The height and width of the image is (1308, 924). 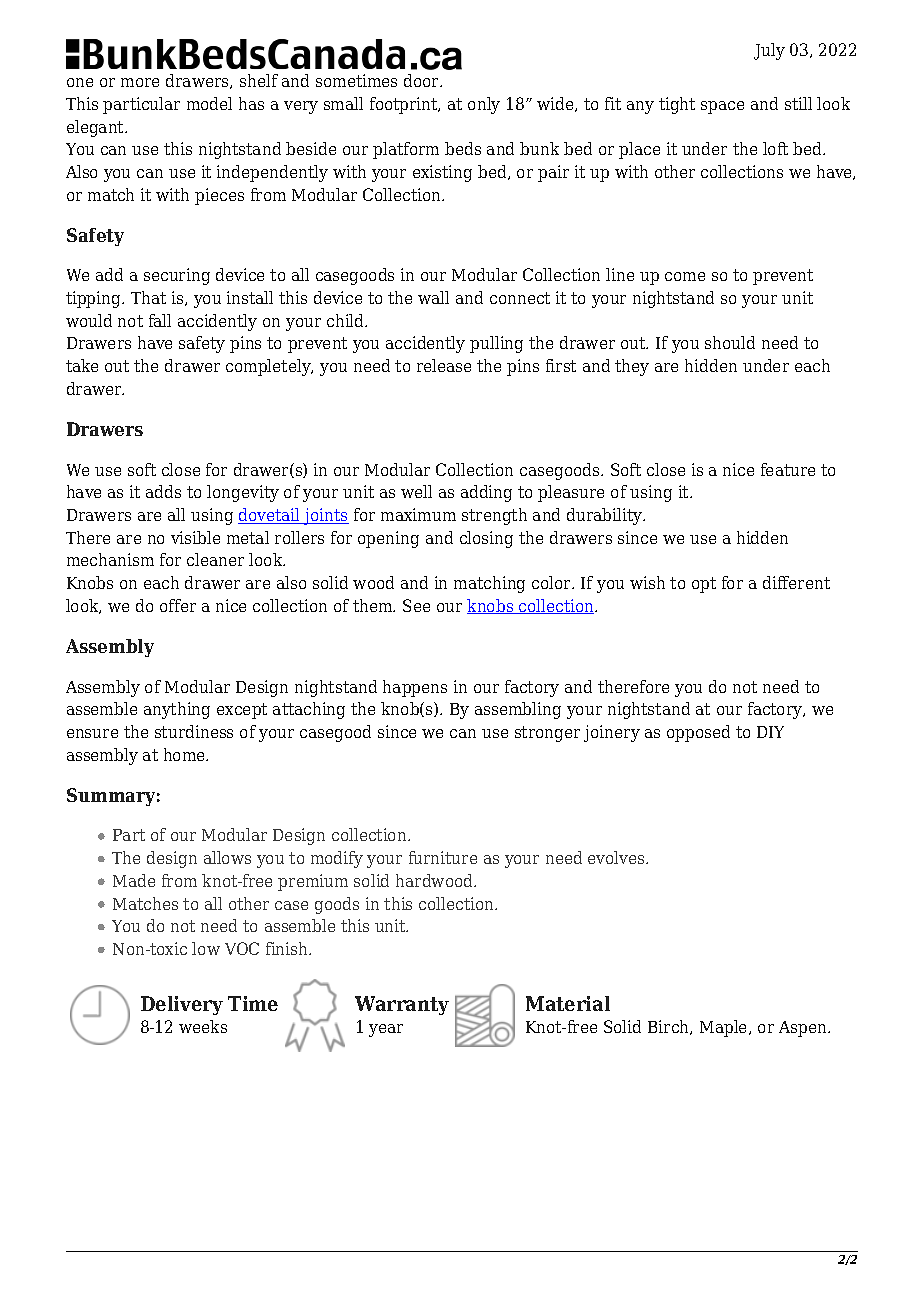 What do you see at coordinates (423, 80) in the image?
I see `door` at bounding box center [423, 80].
